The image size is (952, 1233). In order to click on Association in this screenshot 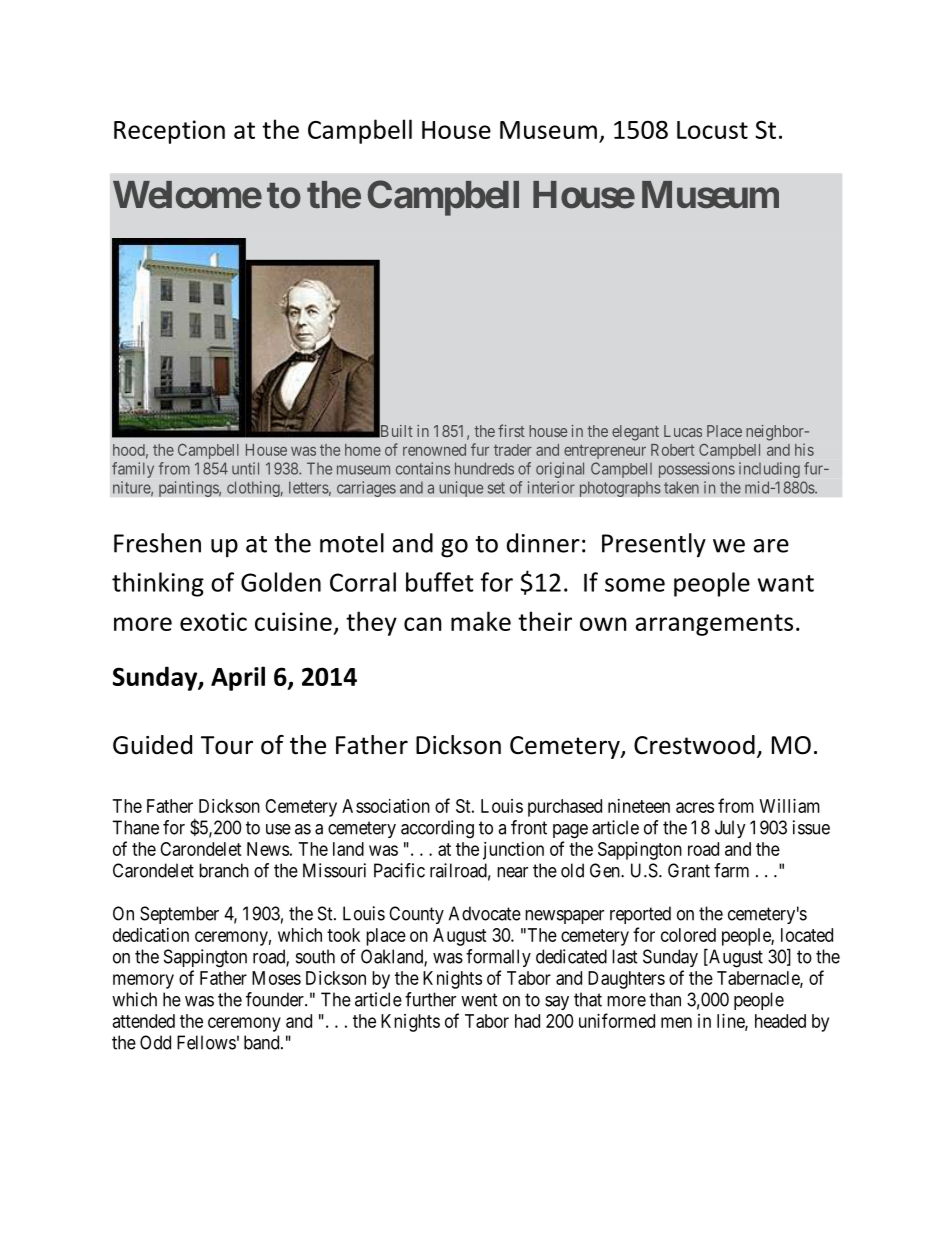, I will do `click(386, 806)`.
